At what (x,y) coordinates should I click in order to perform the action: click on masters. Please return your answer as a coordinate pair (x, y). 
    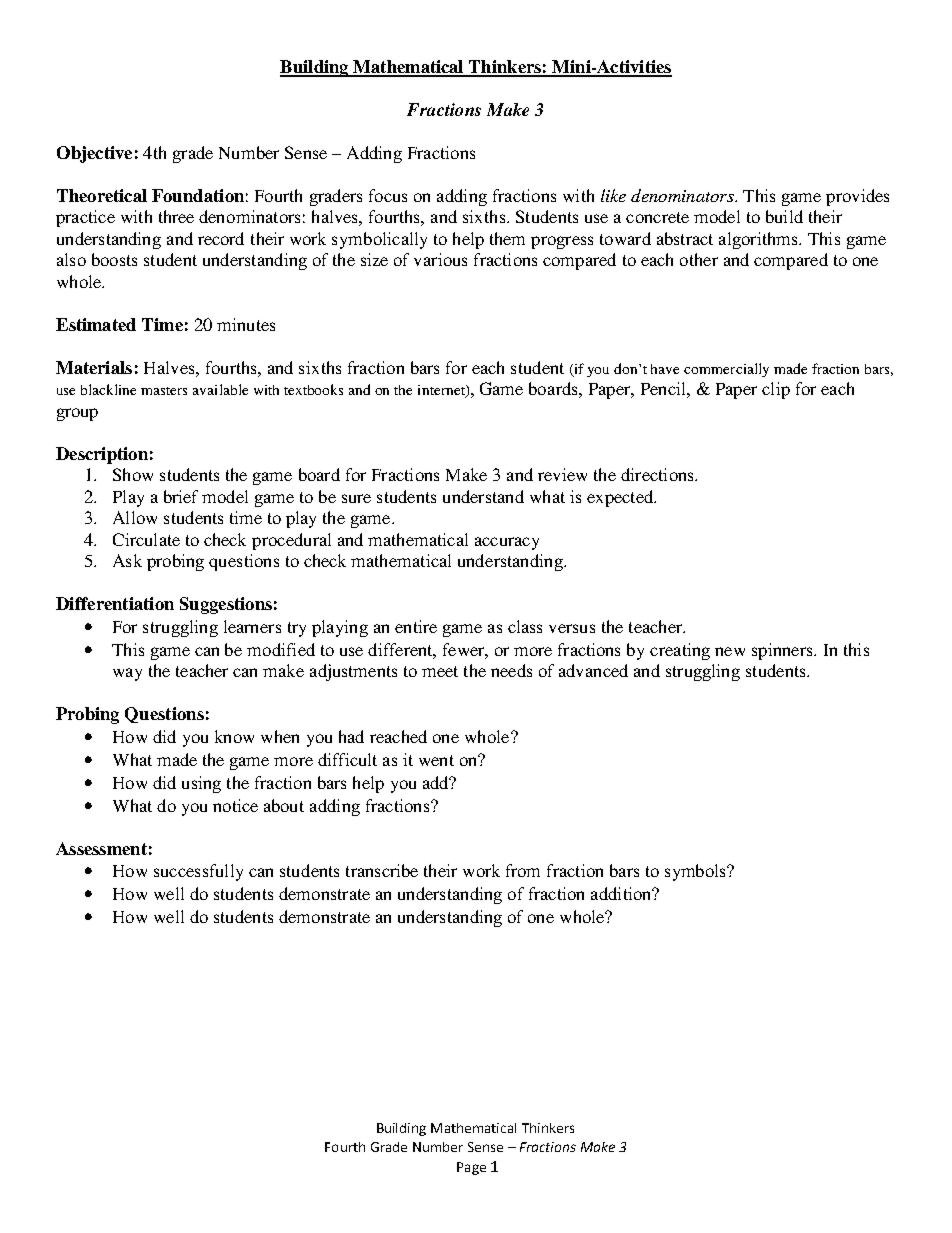
    Looking at the image, I should click on (164, 391).
